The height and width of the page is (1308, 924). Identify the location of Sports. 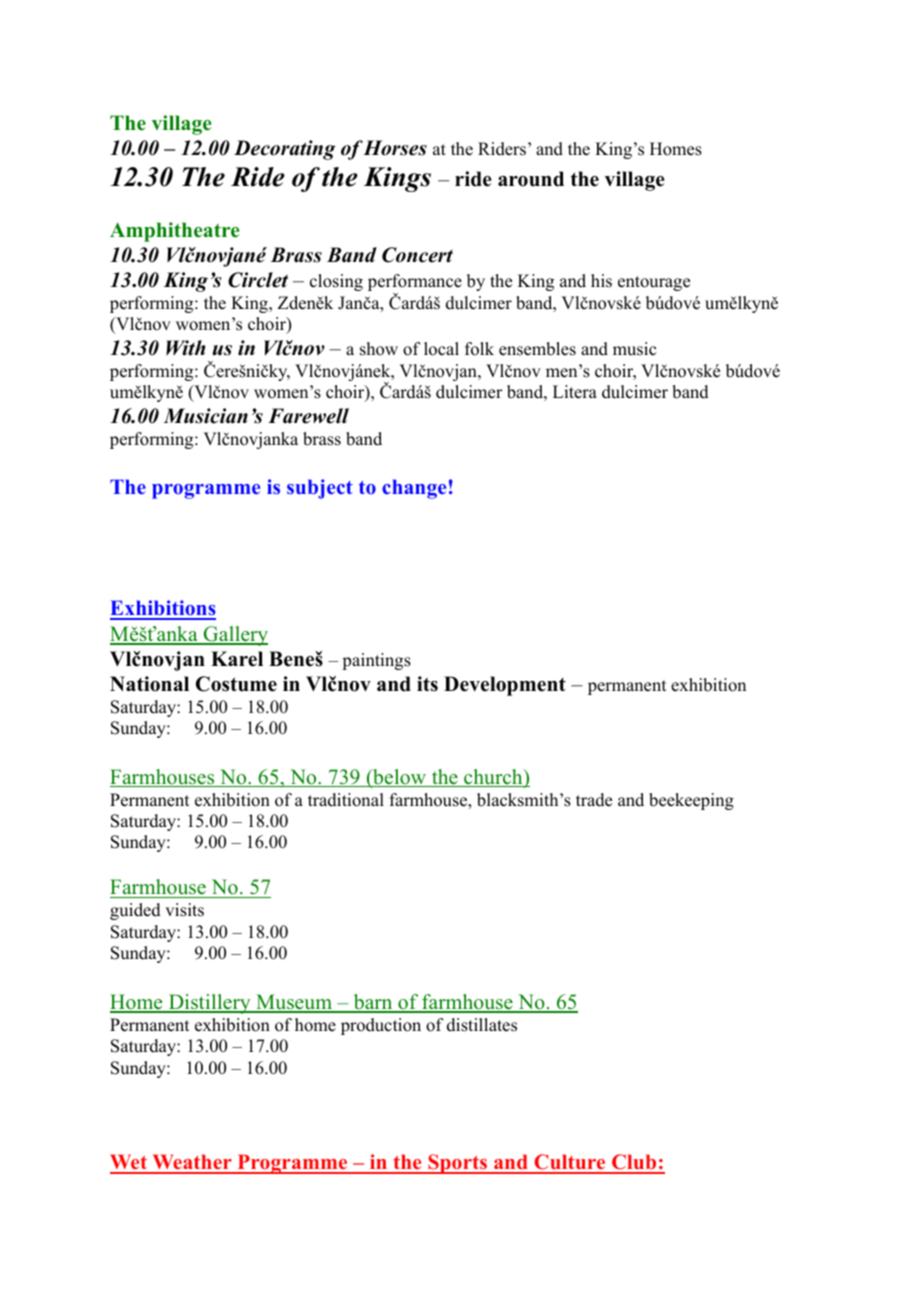
(458, 1164).
